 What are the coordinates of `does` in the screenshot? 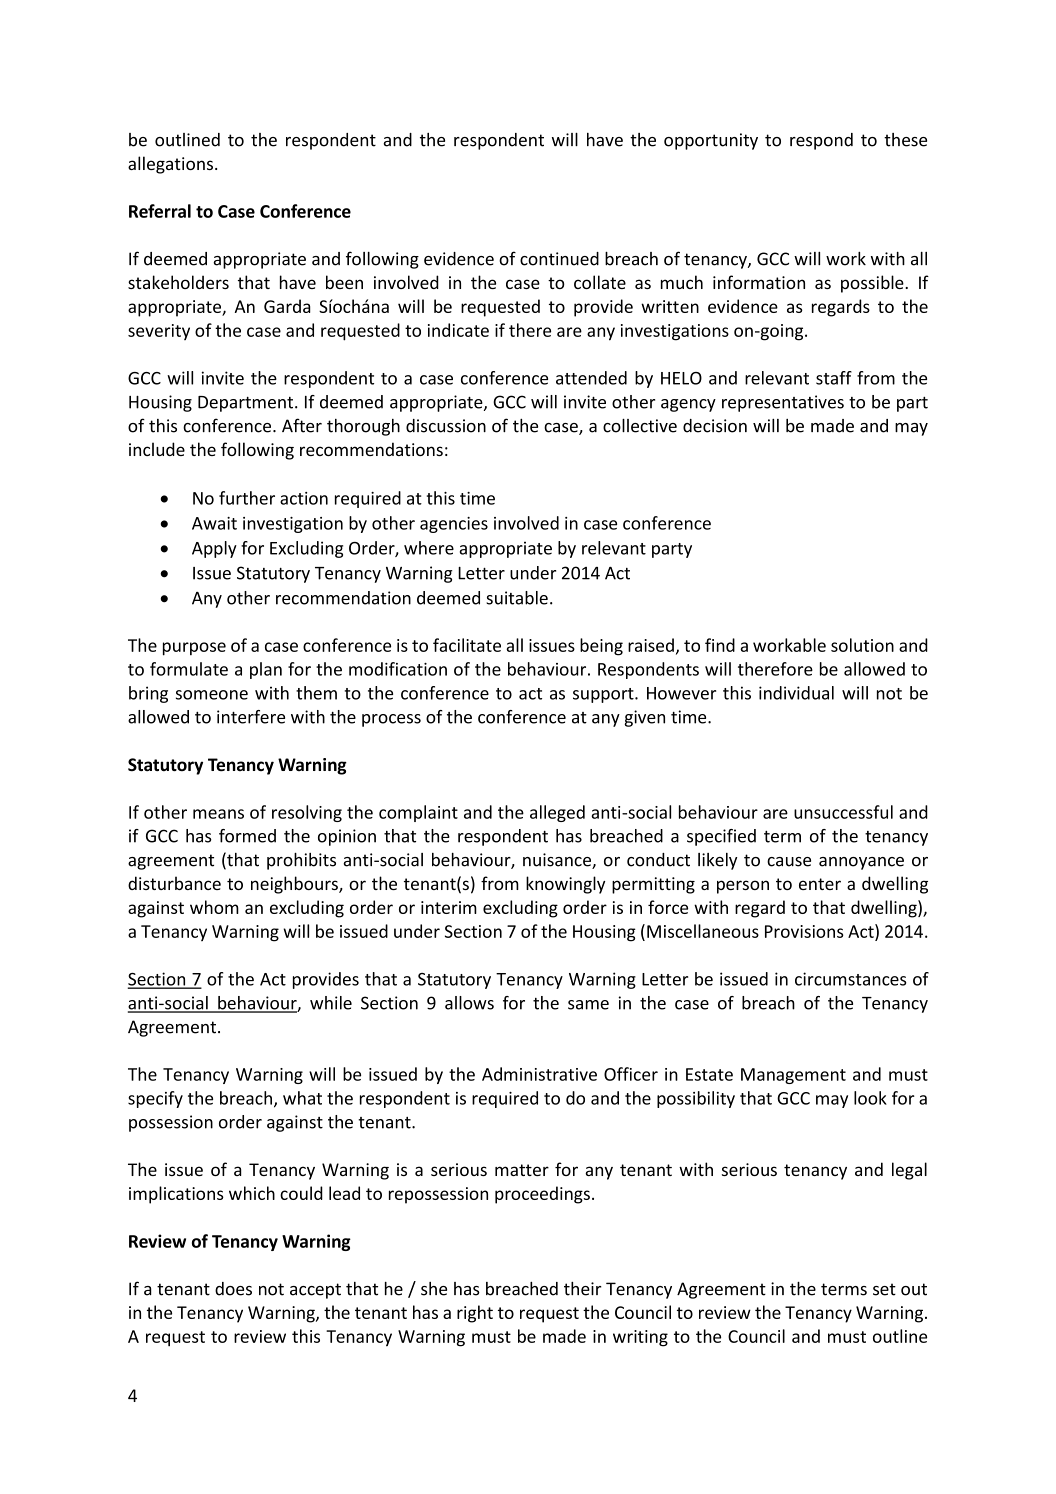 It's located at (233, 1289).
